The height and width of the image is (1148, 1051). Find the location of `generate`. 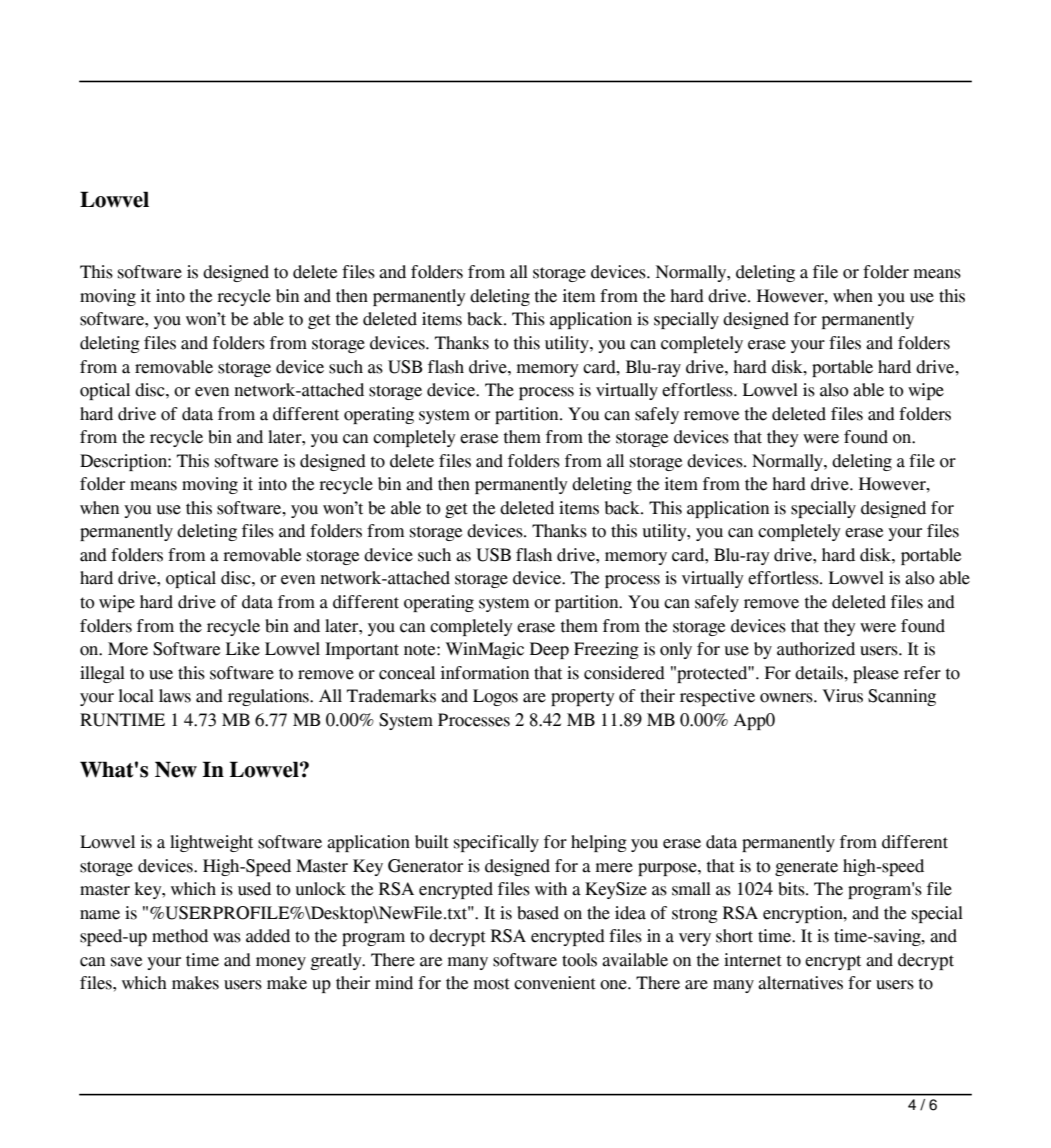

generate is located at coordinates (806, 868).
